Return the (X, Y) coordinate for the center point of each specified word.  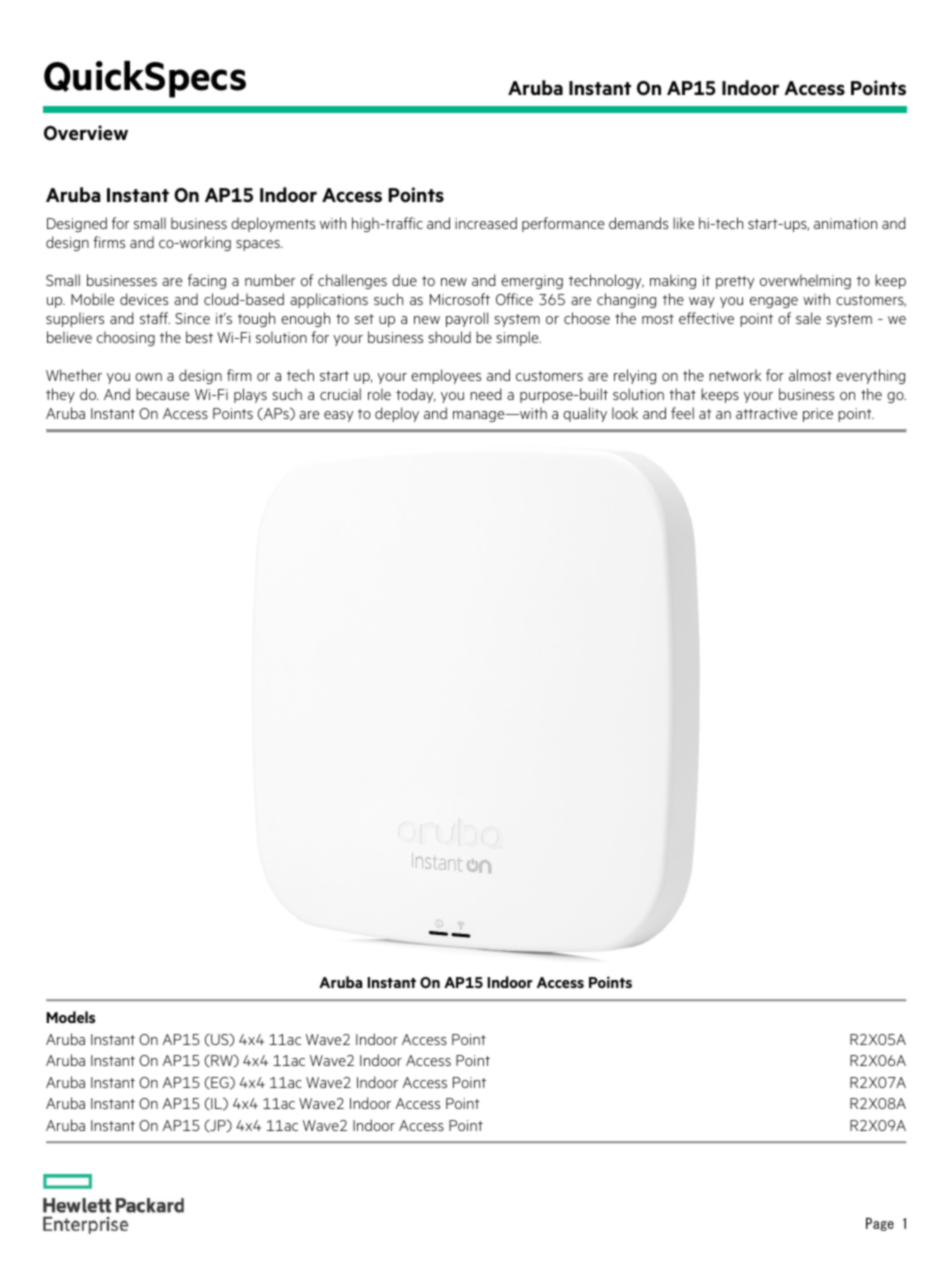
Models (70, 1017)
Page (880, 1224)
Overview (86, 133)
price (818, 415)
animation (845, 223)
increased (486, 223)
